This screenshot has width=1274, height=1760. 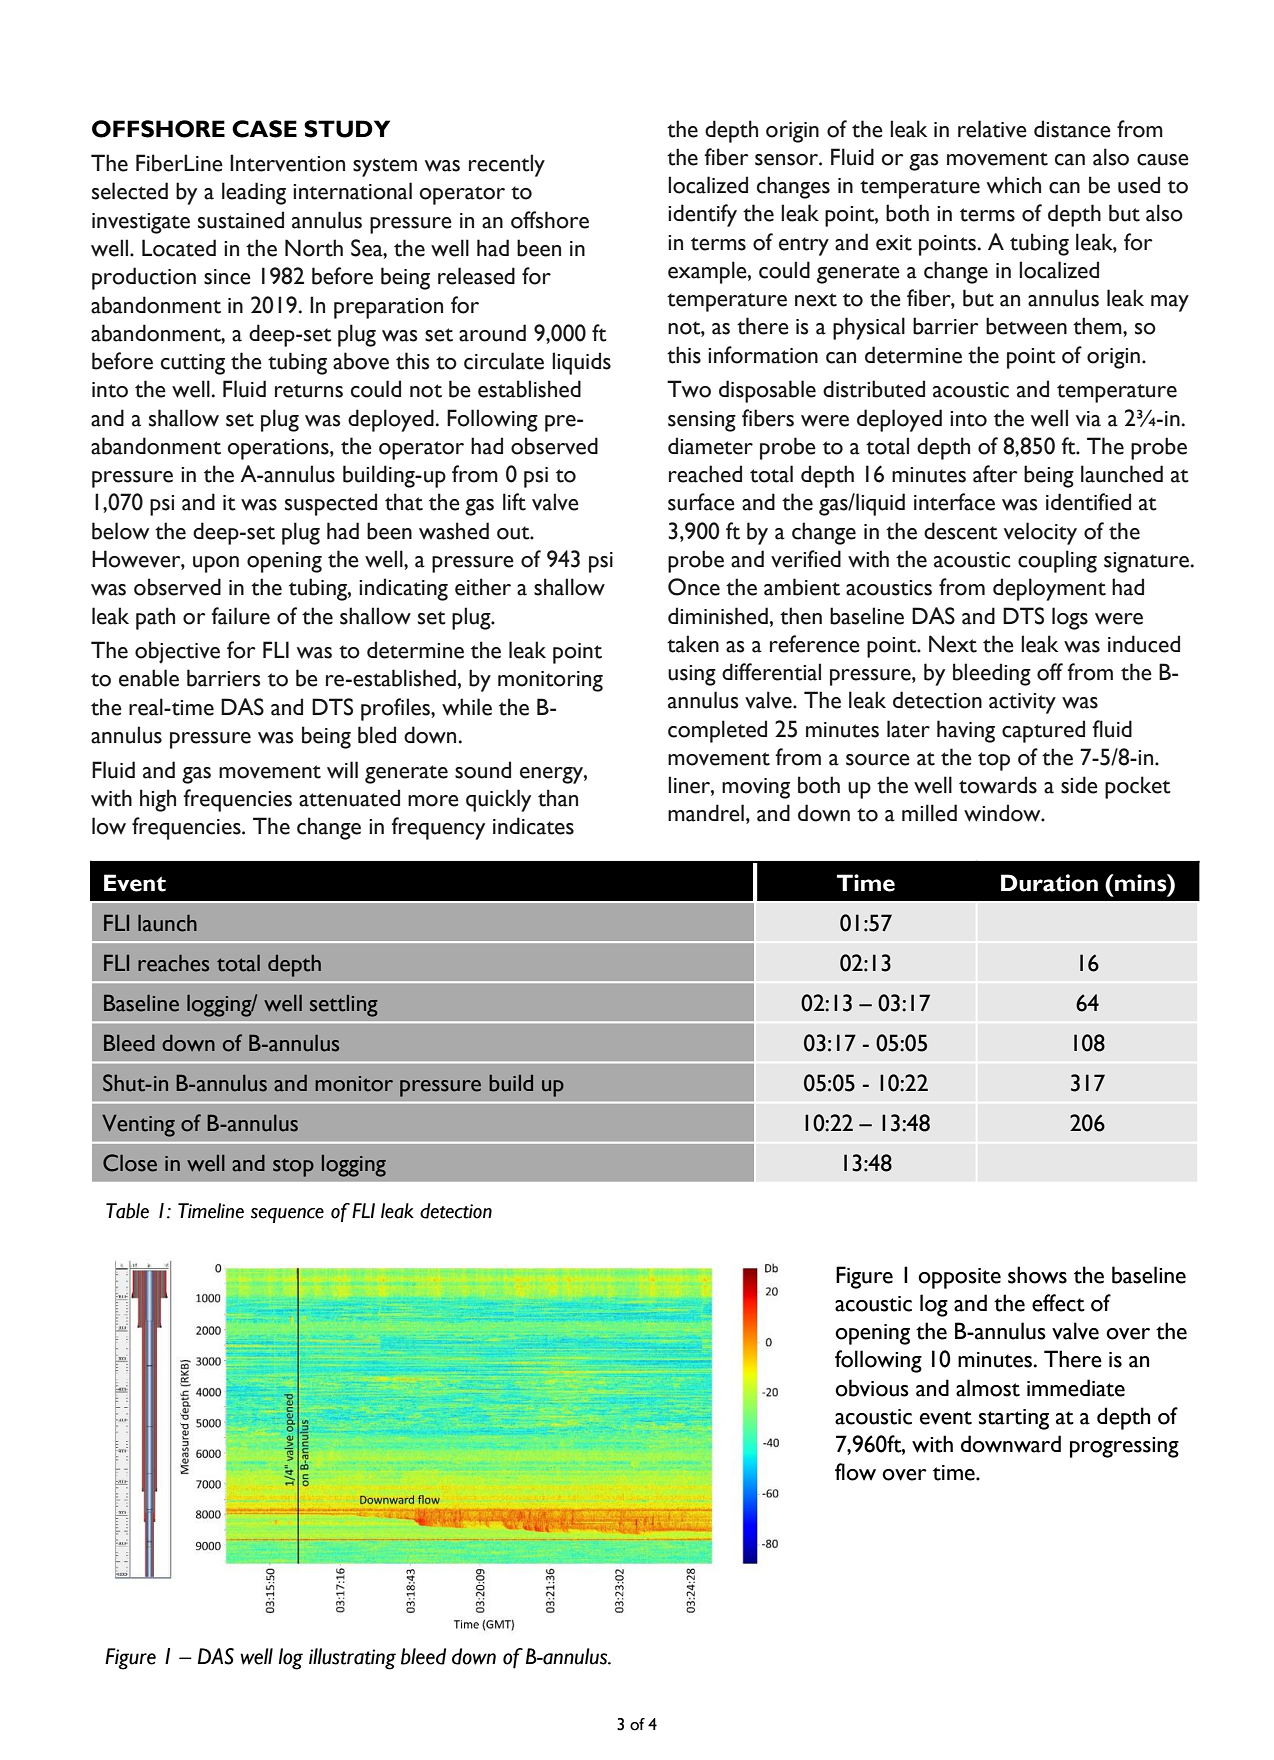 I want to click on will, so click(x=342, y=769).
